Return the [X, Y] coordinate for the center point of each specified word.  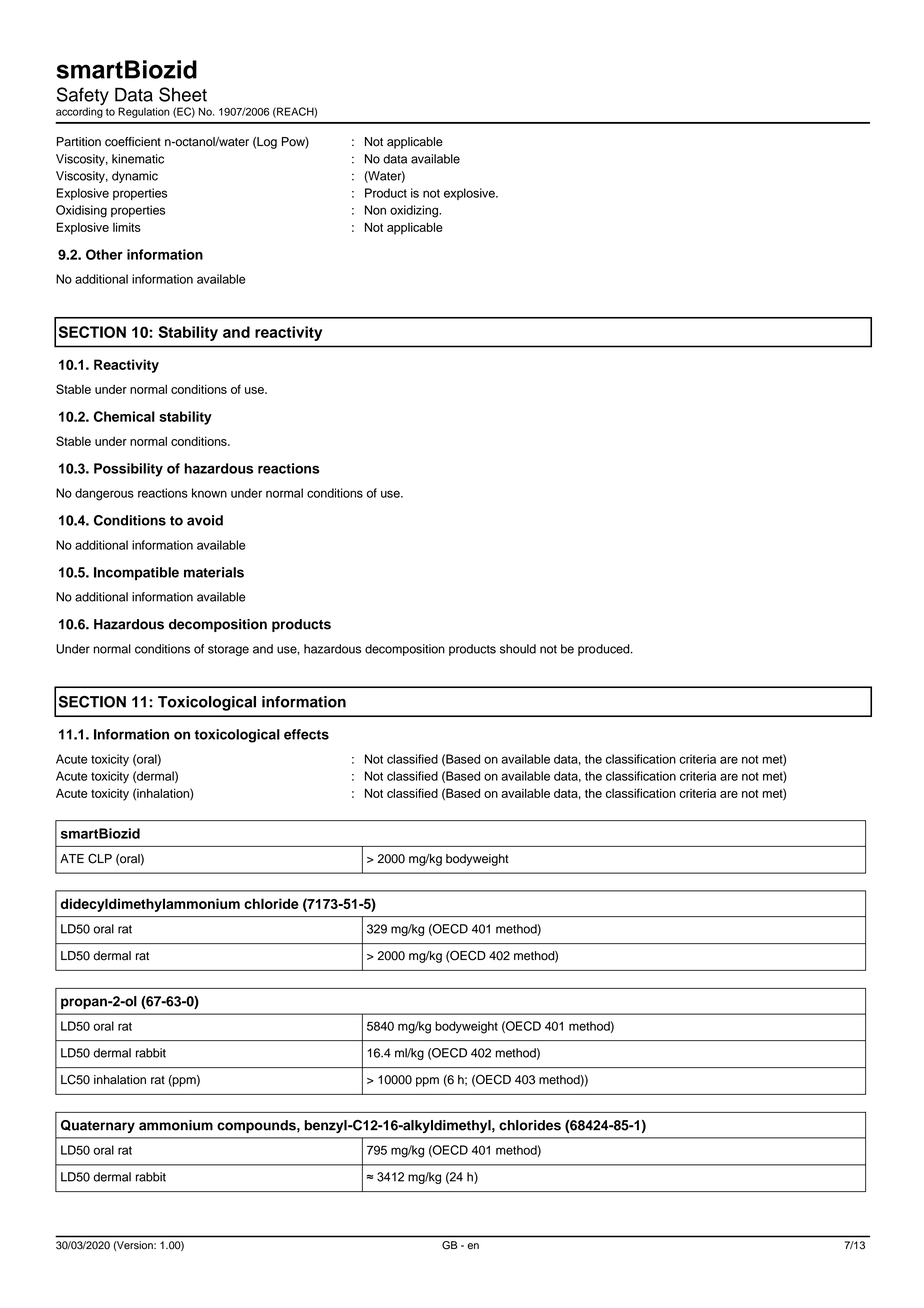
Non [375, 210]
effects [306, 734]
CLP [100, 858]
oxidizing [415, 211]
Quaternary [98, 1126]
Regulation [144, 112]
